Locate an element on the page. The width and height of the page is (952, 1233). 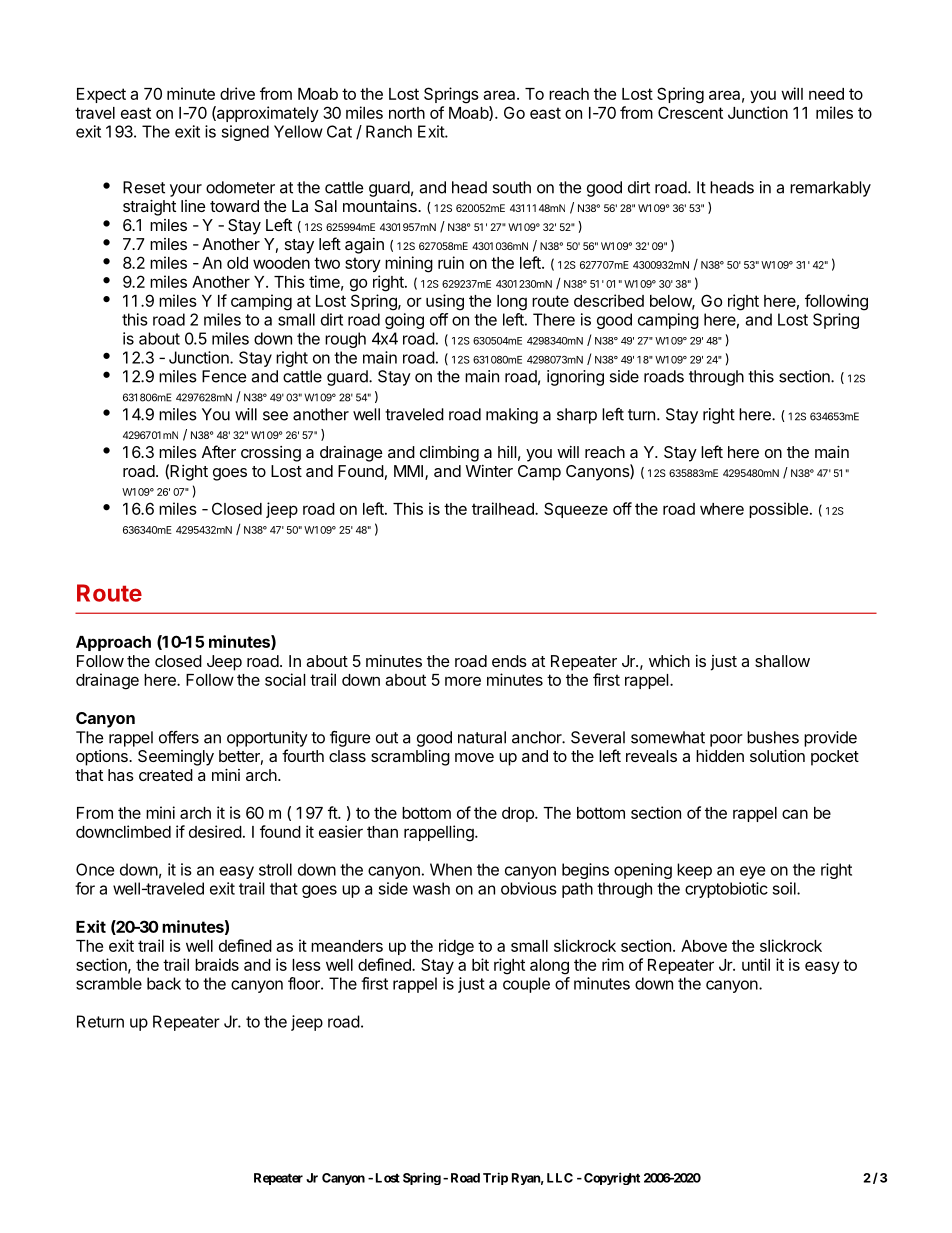
created is located at coordinates (166, 775).
